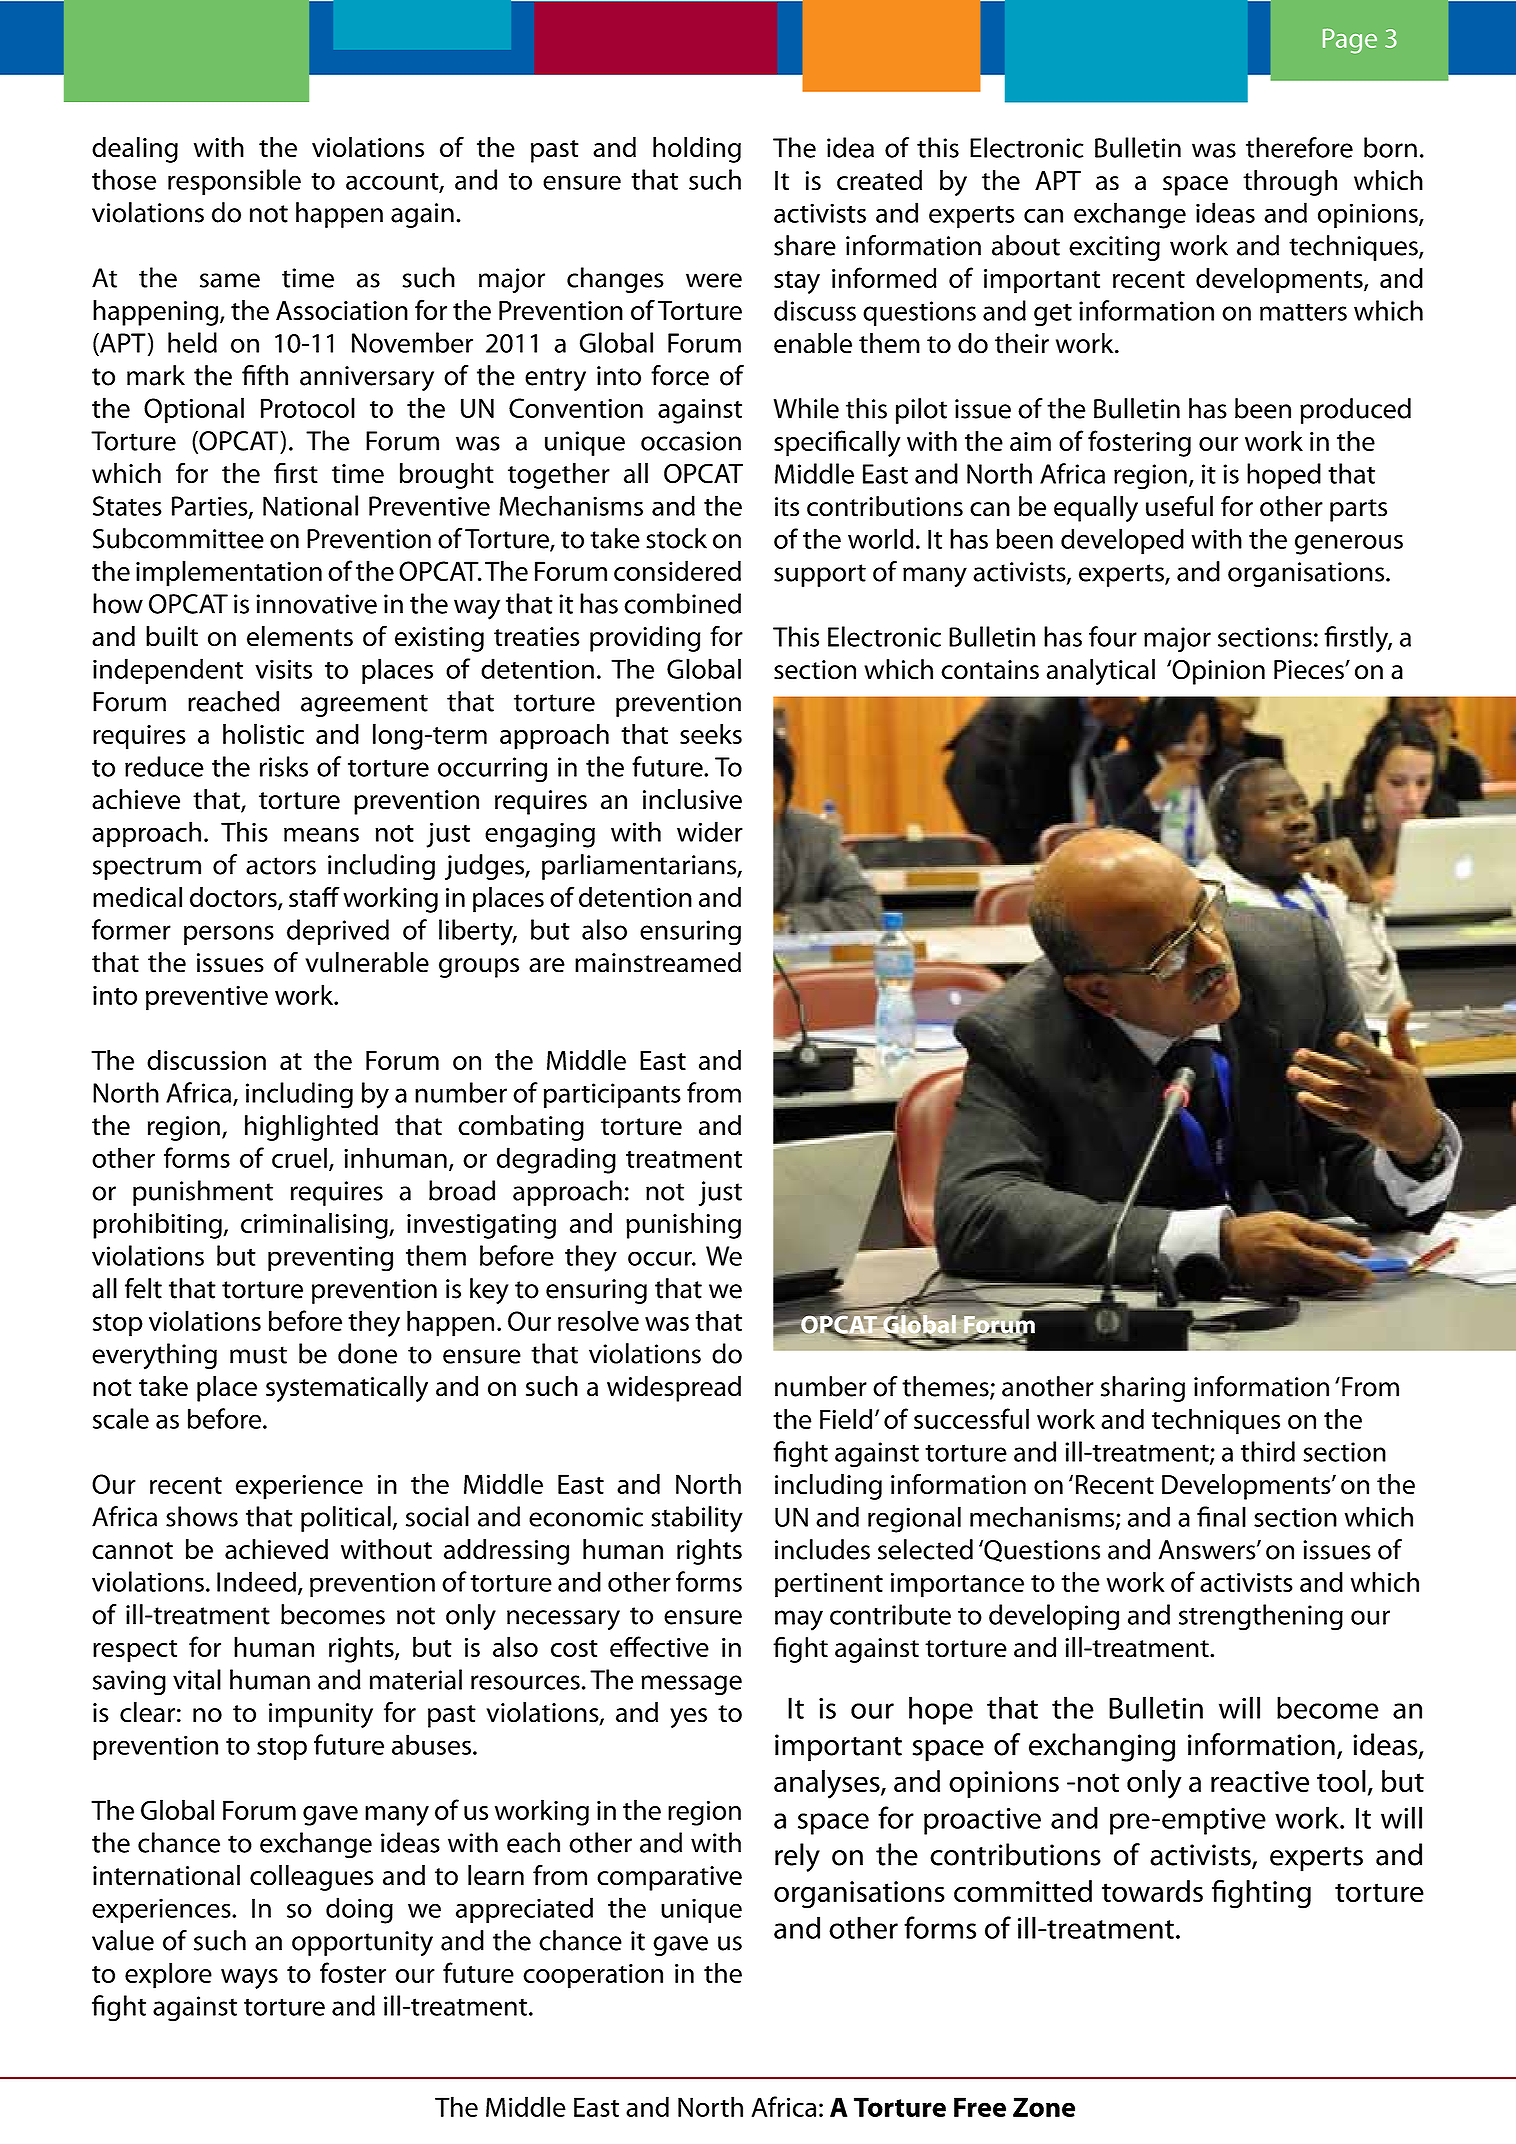  I want to click on highlighted, so click(311, 1128).
